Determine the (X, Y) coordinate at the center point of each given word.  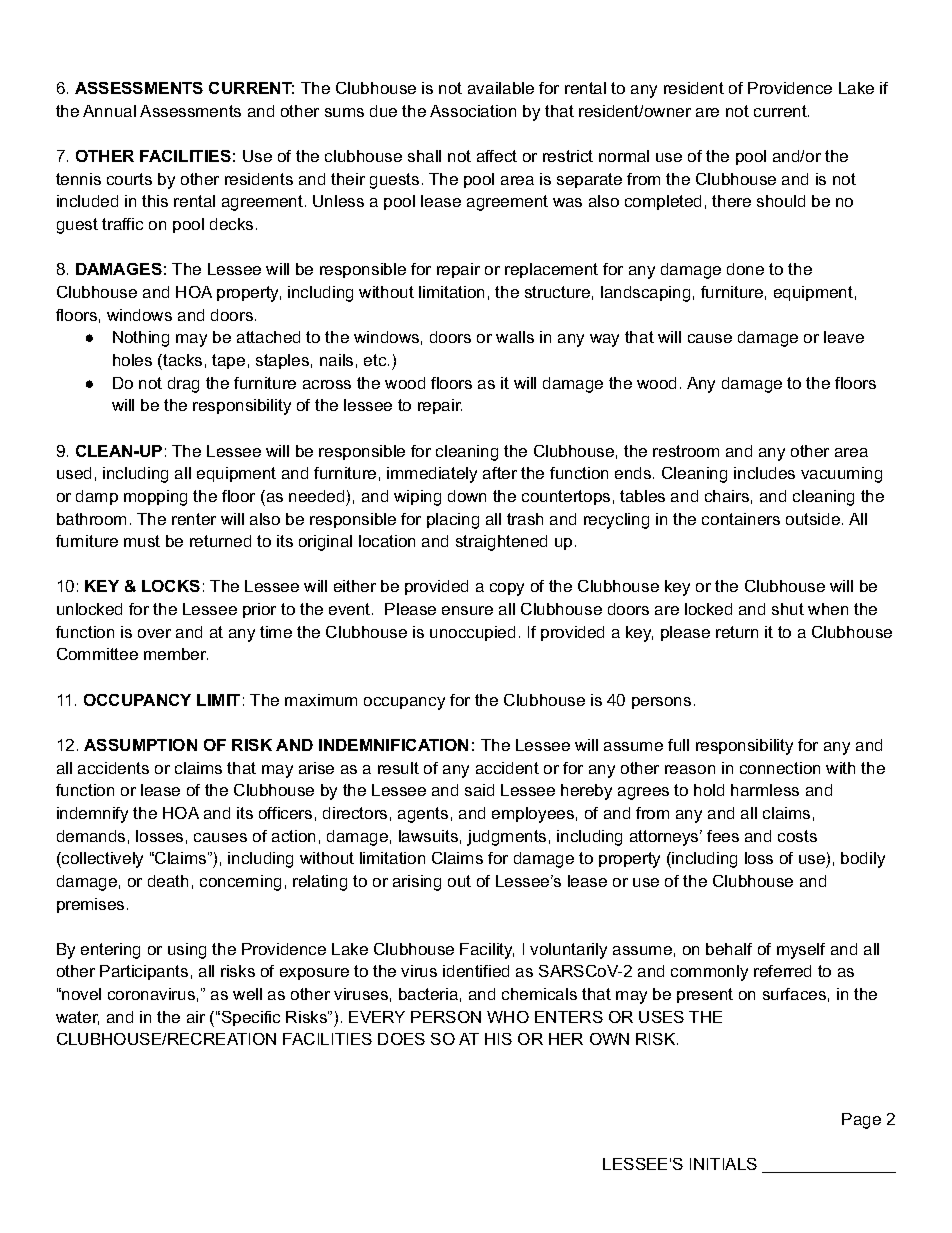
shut (788, 609)
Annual (109, 111)
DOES (401, 1039)
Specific (251, 1018)
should (781, 201)
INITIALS (723, 1164)
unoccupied (472, 633)
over (154, 633)
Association (473, 111)
